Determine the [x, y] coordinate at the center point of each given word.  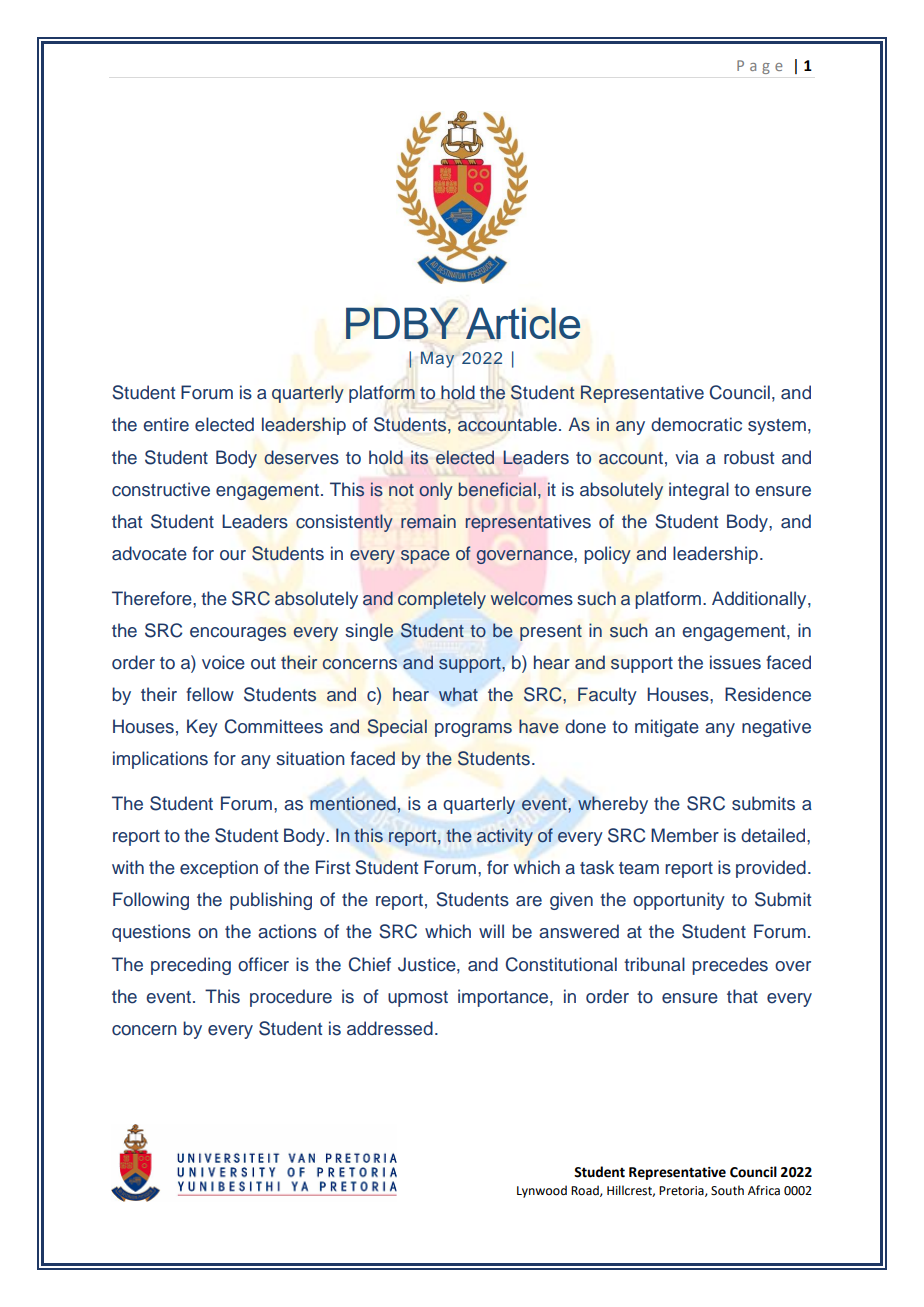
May [437, 359]
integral [699, 491]
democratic [696, 424]
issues [735, 662]
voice [223, 662]
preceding [191, 966]
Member [685, 835]
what [458, 694]
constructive [161, 489]
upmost [418, 999]
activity [505, 837]
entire [166, 424]
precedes [730, 966]
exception [219, 869]
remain [428, 521]
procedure [291, 998]
